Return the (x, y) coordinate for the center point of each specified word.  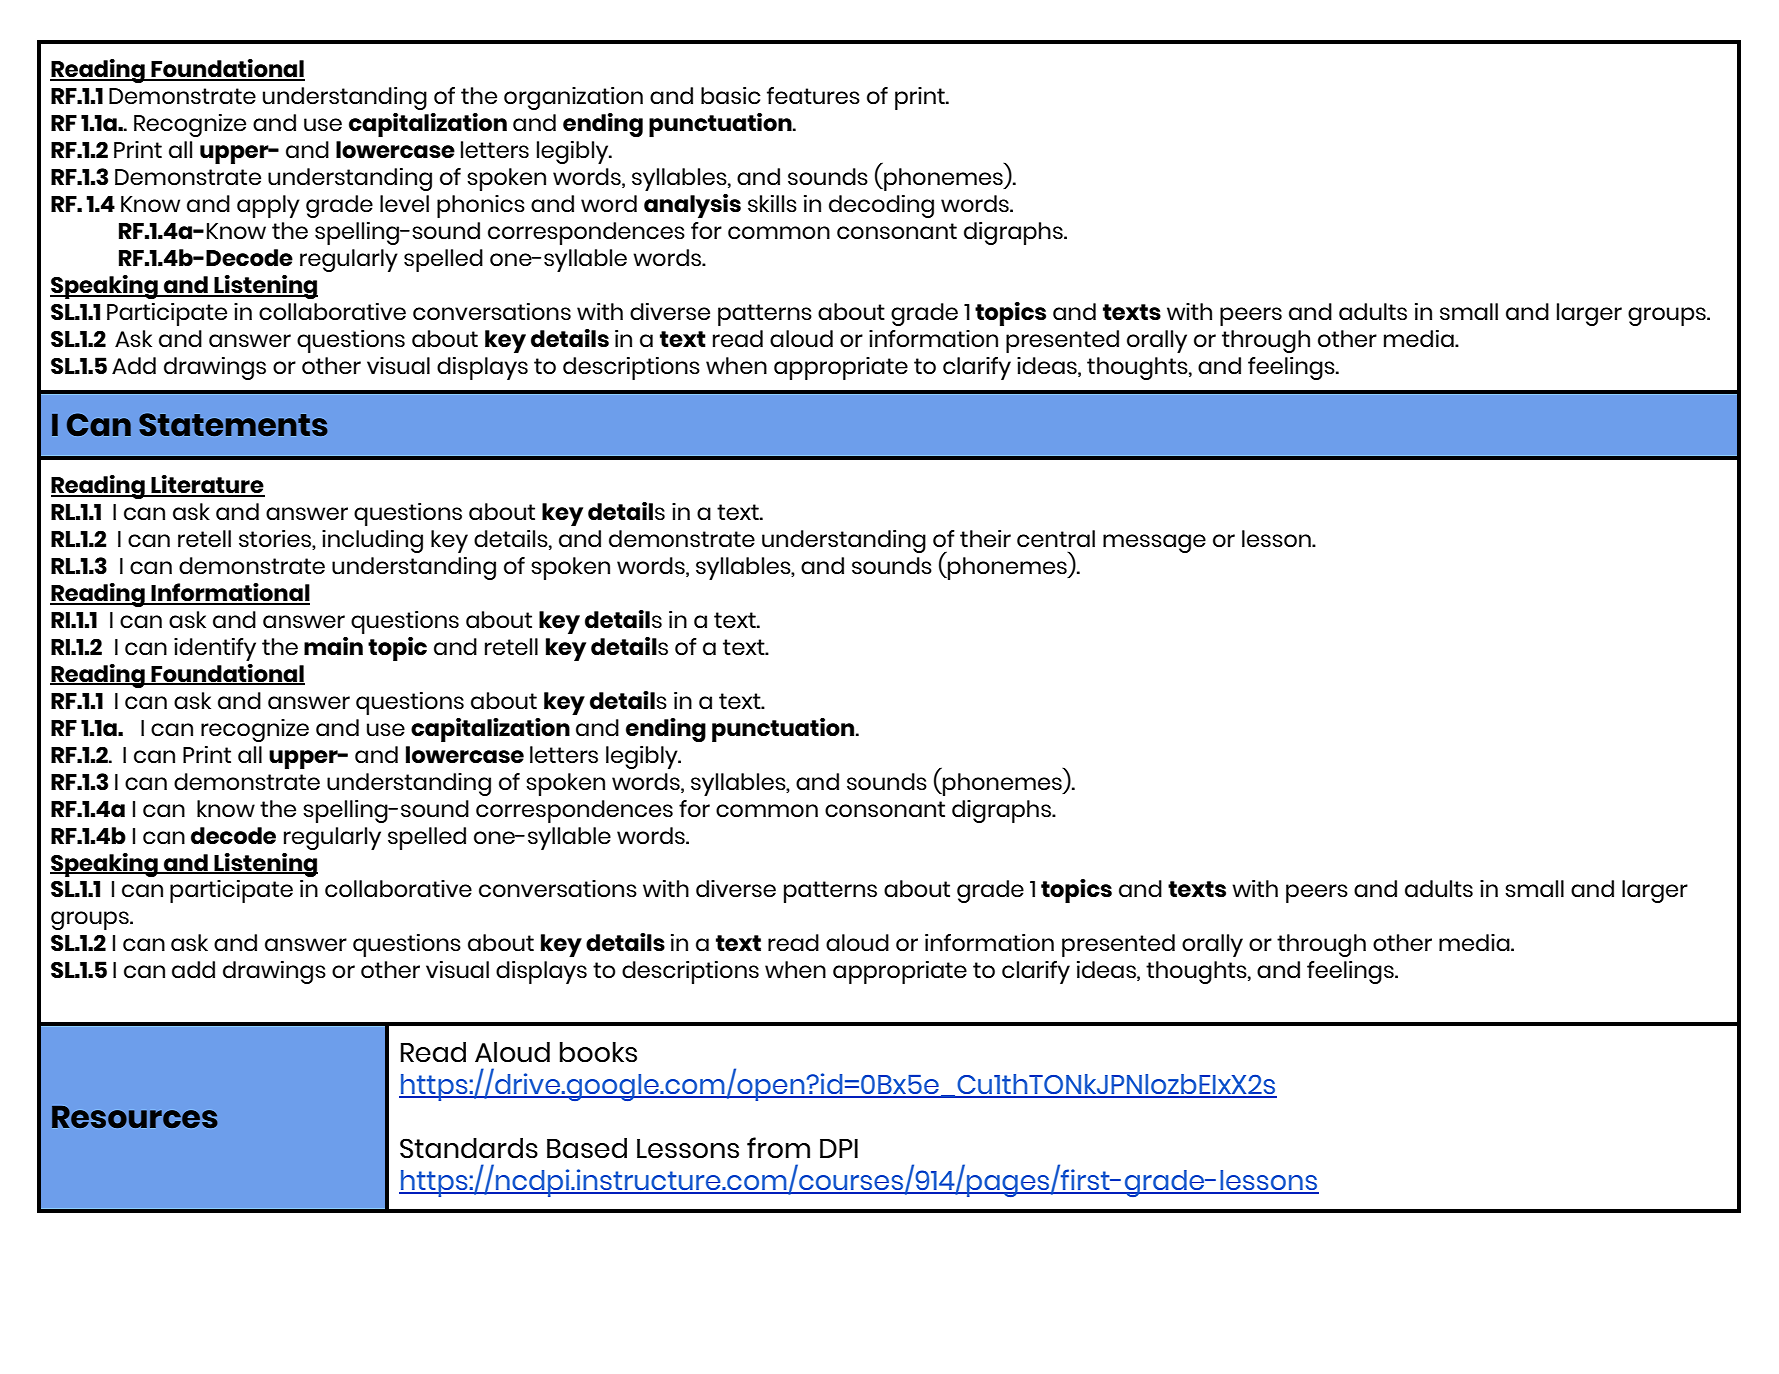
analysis (692, 206)
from (778, 1148)
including (372, 541)
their (985, 538)
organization (573, 98)
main (333, 646)
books (598, 1052)
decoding (881, 206)
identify (215, 649)
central (1056, 538)
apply (268, 206)
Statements (233, 424)
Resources (135, 1117)
